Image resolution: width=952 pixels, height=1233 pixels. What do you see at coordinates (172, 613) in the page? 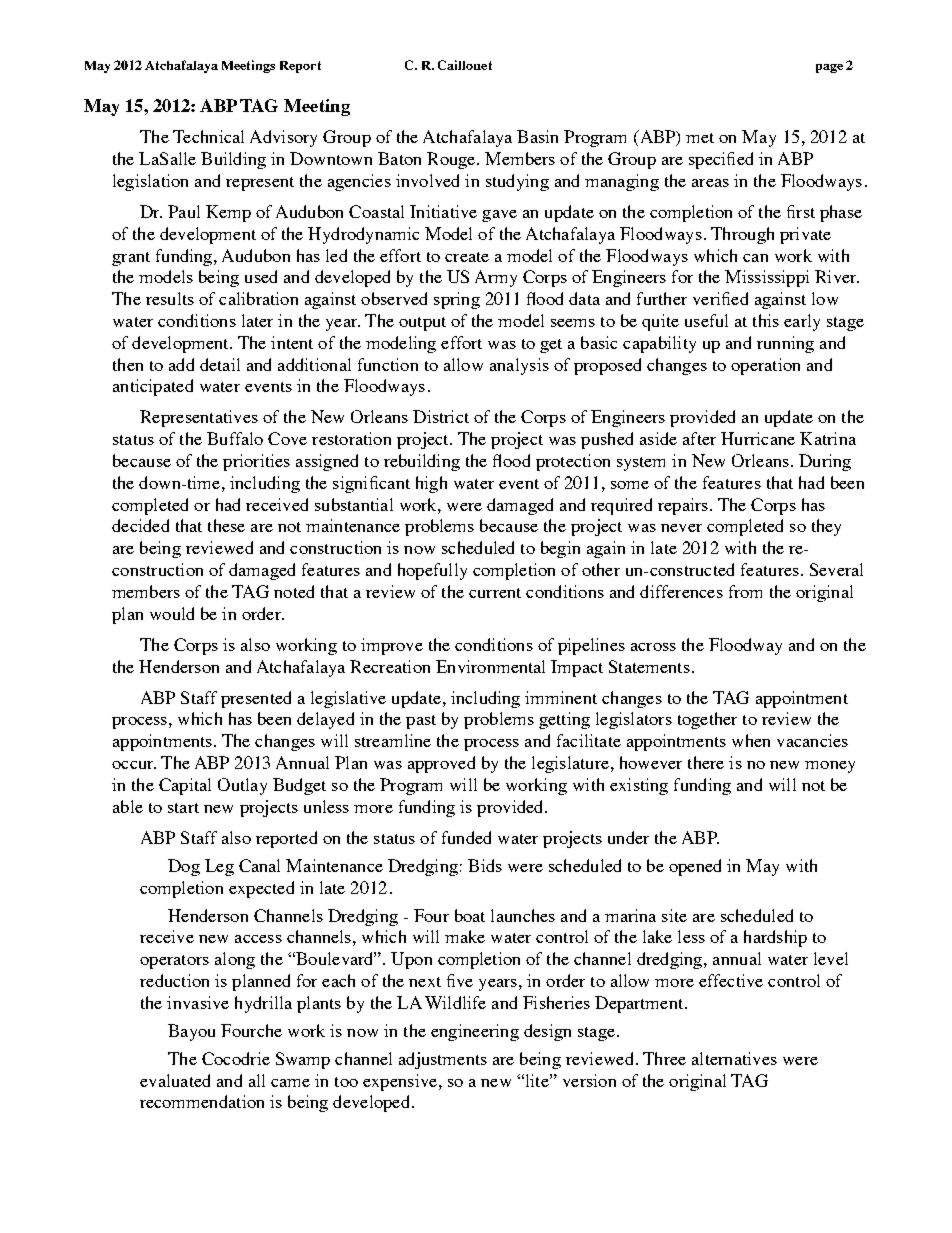
I see `would` at bounding box center [172, 613].
